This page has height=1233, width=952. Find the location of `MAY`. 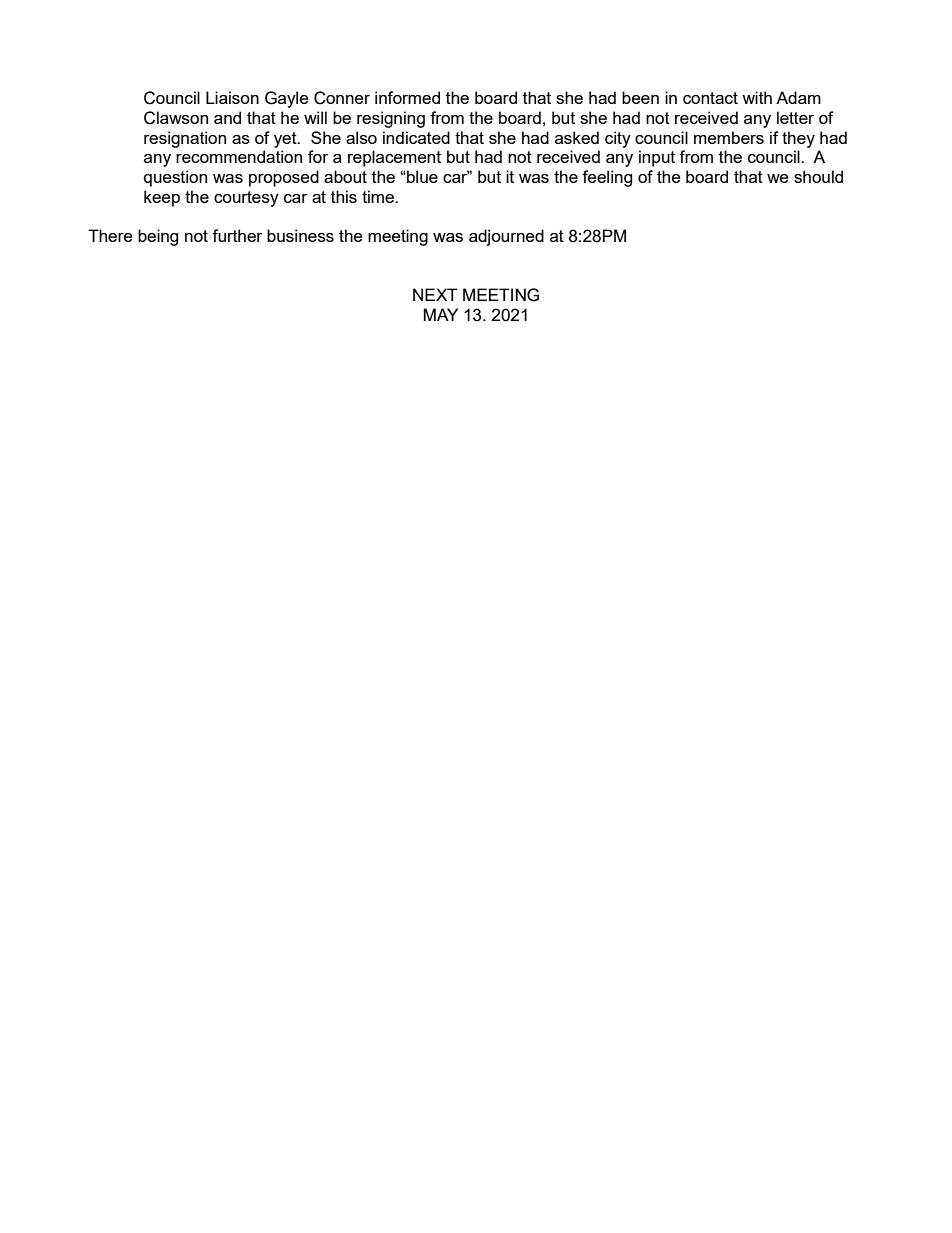

MAY is located at coordinates (440, 314).
